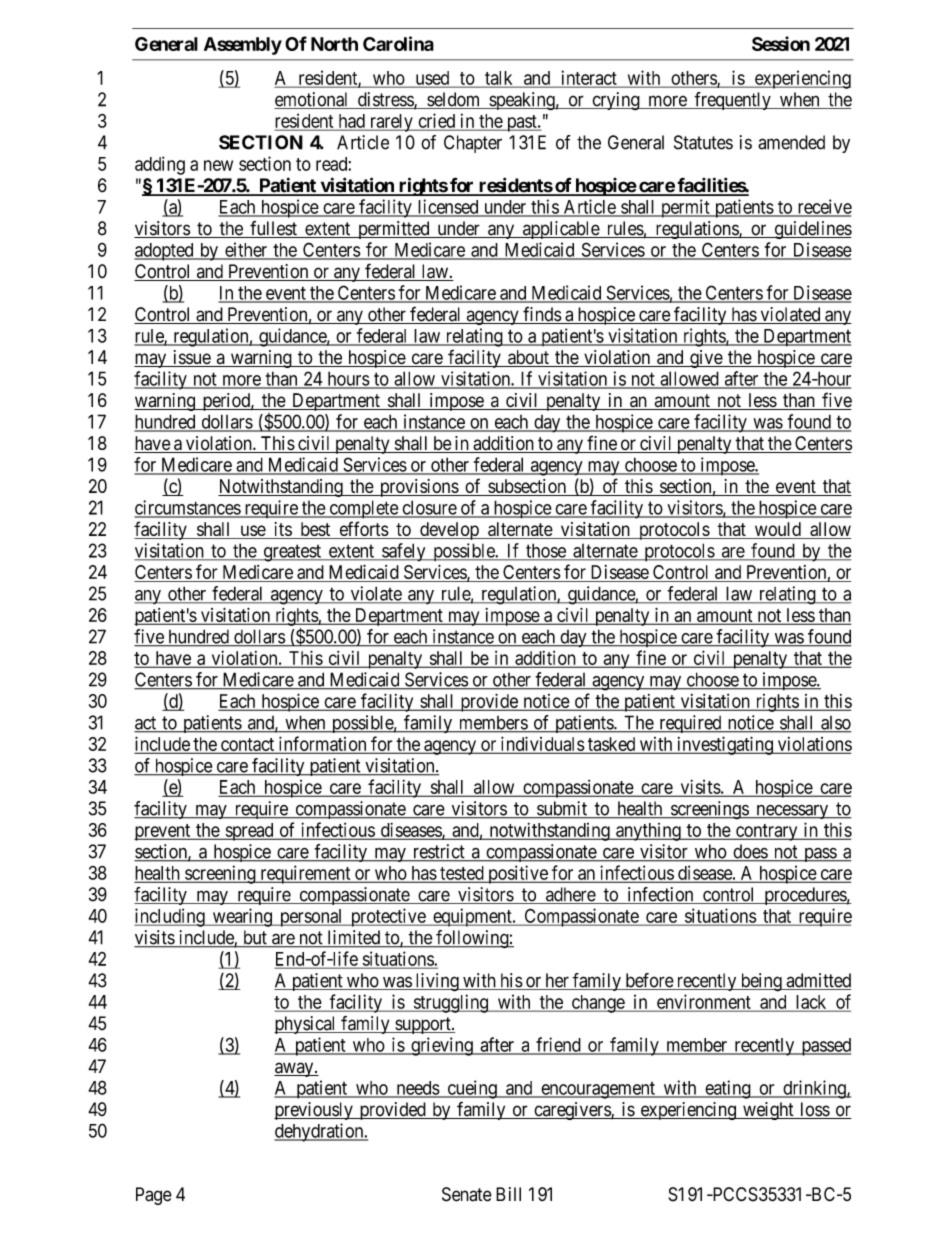 Image resolution: width=952 pixels, height=1233 pixels. Describe the element at coordinates (777, 530) in the screenshot. I see `would` at that location.
